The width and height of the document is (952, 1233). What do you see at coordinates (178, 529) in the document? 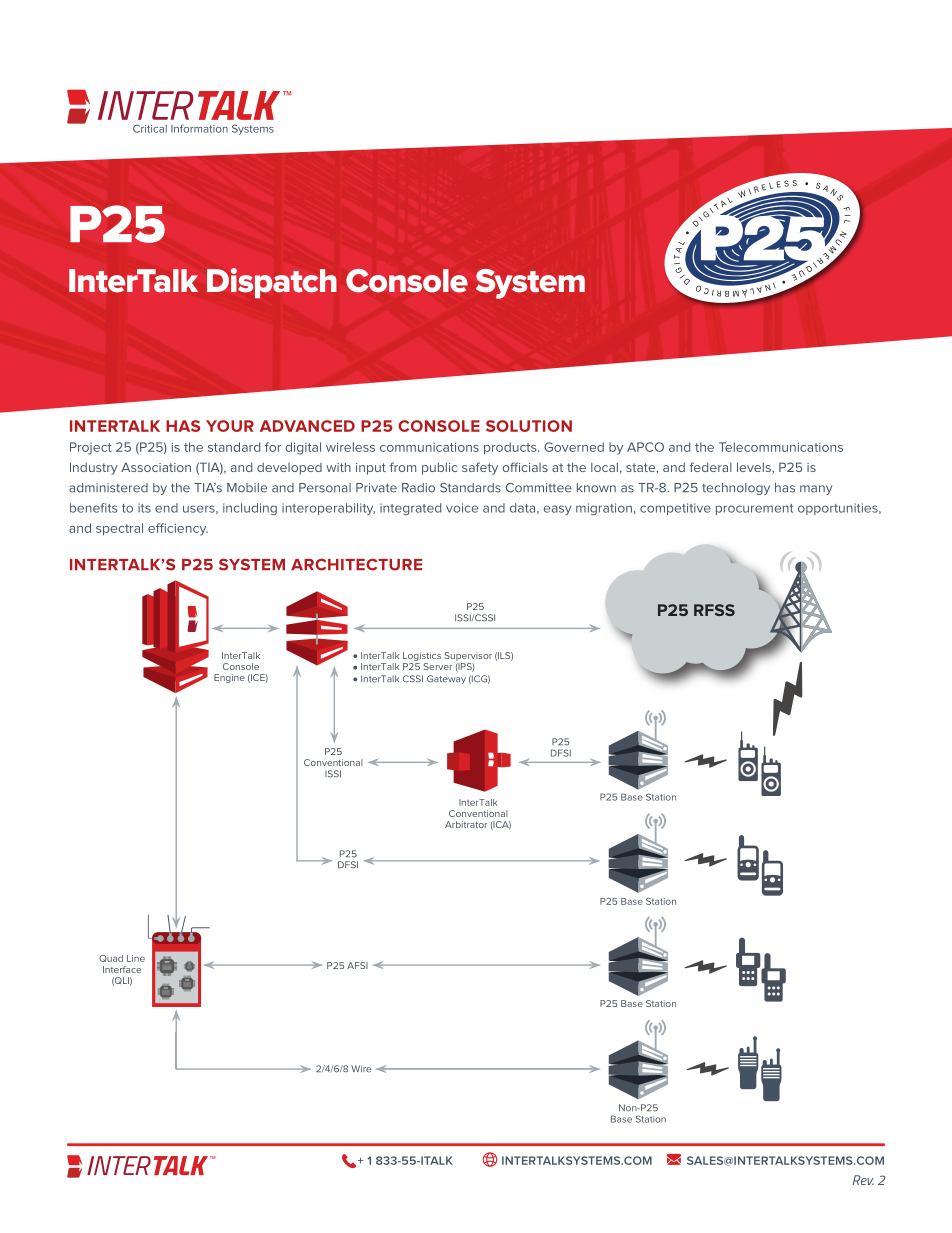
I see `efficiency` at bounding box center [178, 529].
